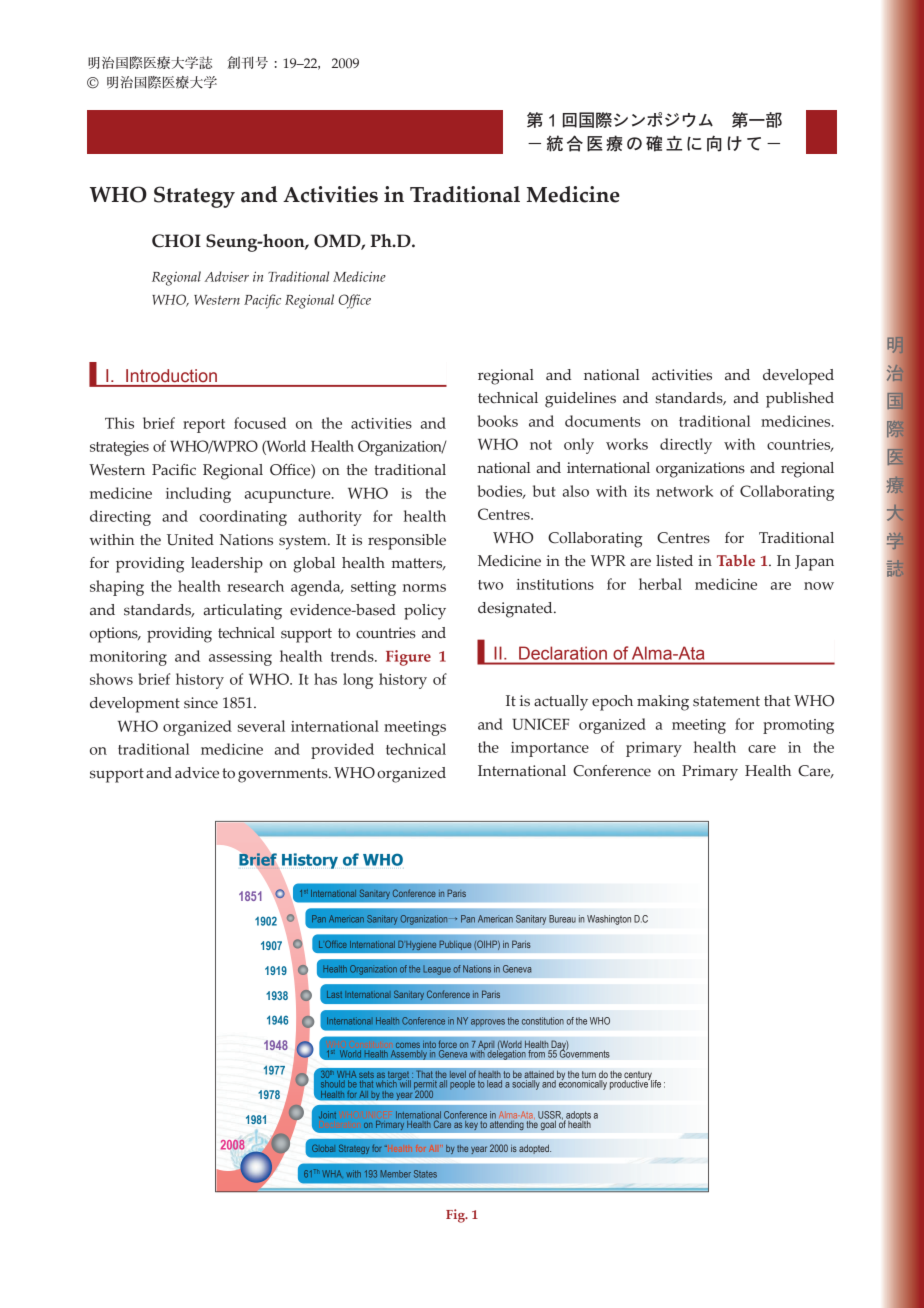  What do you see at coordinates (798, 377) in the screenshot?
I see `developed` at bounding box center [798, 377].
